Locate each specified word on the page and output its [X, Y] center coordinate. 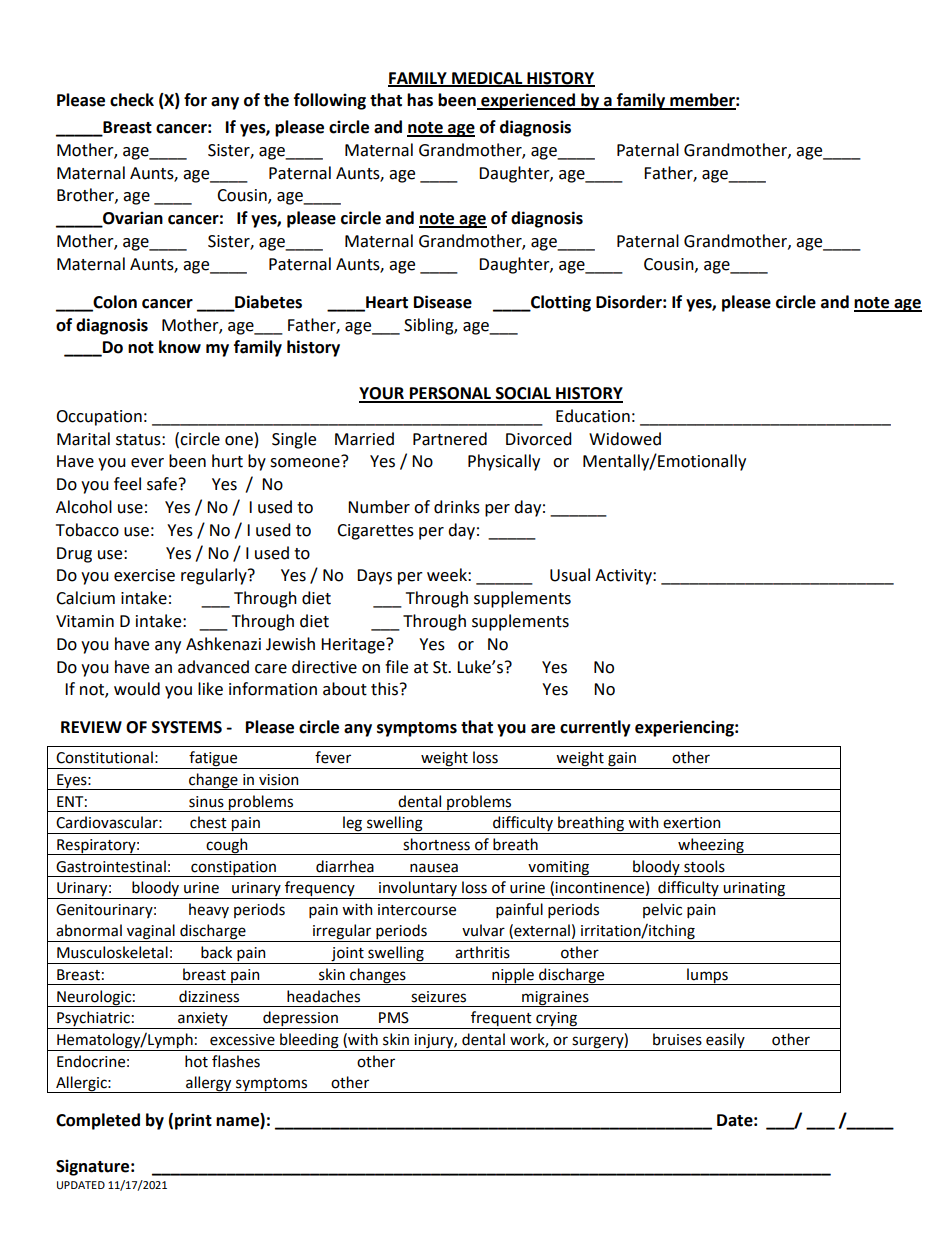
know [180, 347]
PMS [394, 1018]
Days [374, 577]
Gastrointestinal [111, 866]
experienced [528, 101]
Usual [570, 575]
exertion [691, 823]
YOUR [382, 394]
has [420, 100]
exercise [144, 575]
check [132, 100]
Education [593, 416]
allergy [209, 1084]
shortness [436, 844]
